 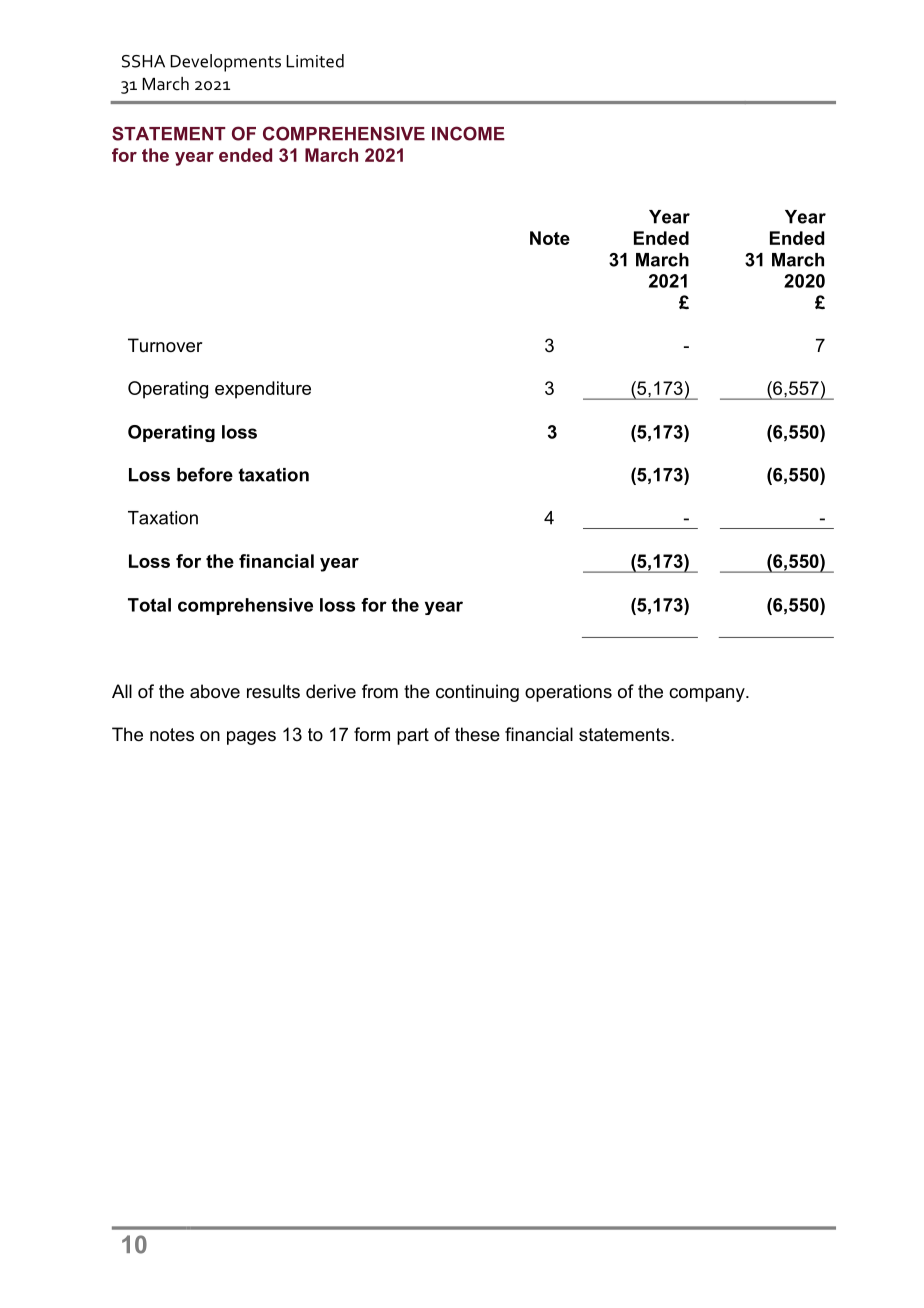 What do you see at coordinates (205, 474) in the page?
I see `before` at bounding box center [205, 474].
